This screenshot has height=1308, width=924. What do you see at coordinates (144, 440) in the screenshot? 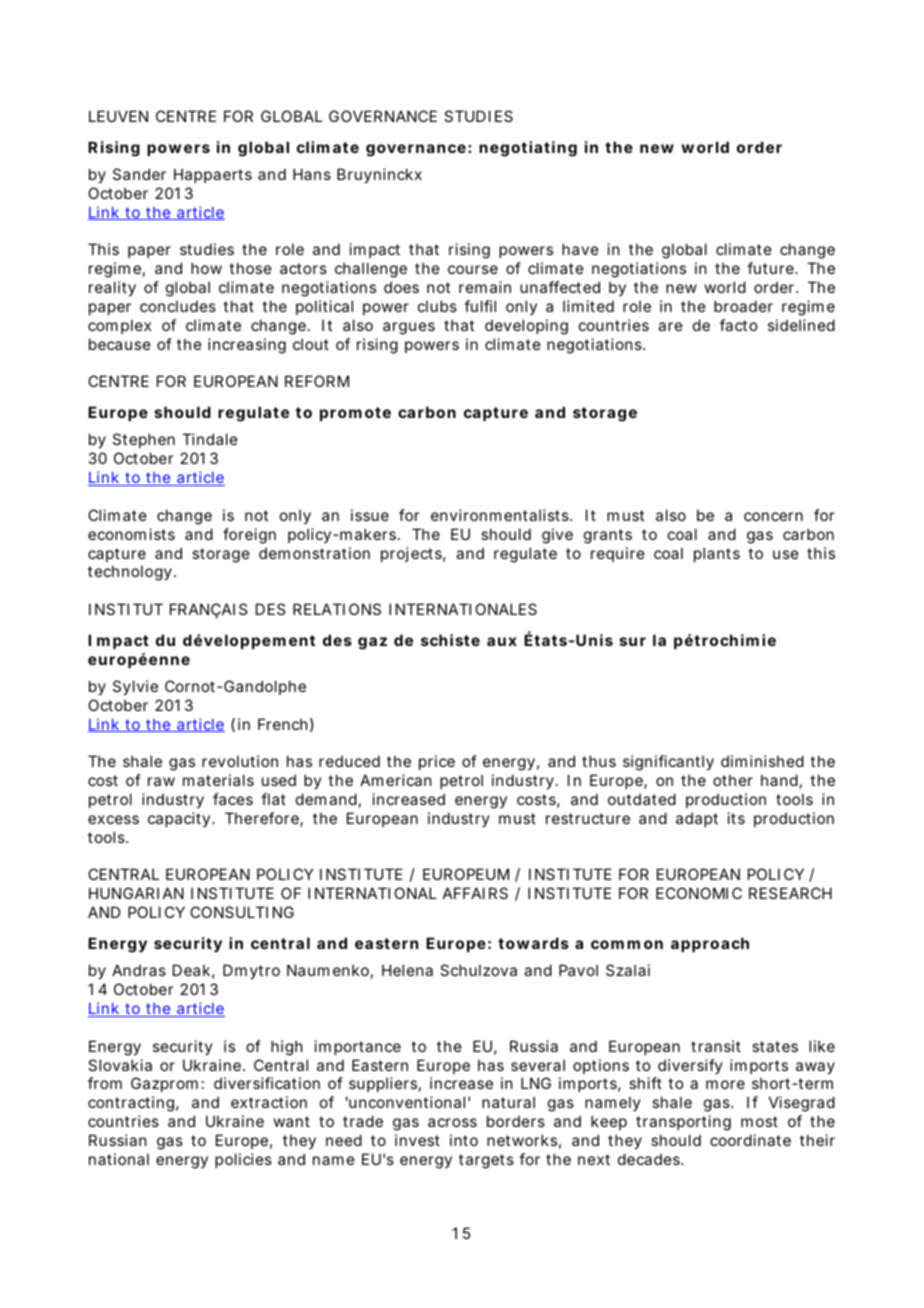
I see `Stephen` at bounding box center [144, 440].
